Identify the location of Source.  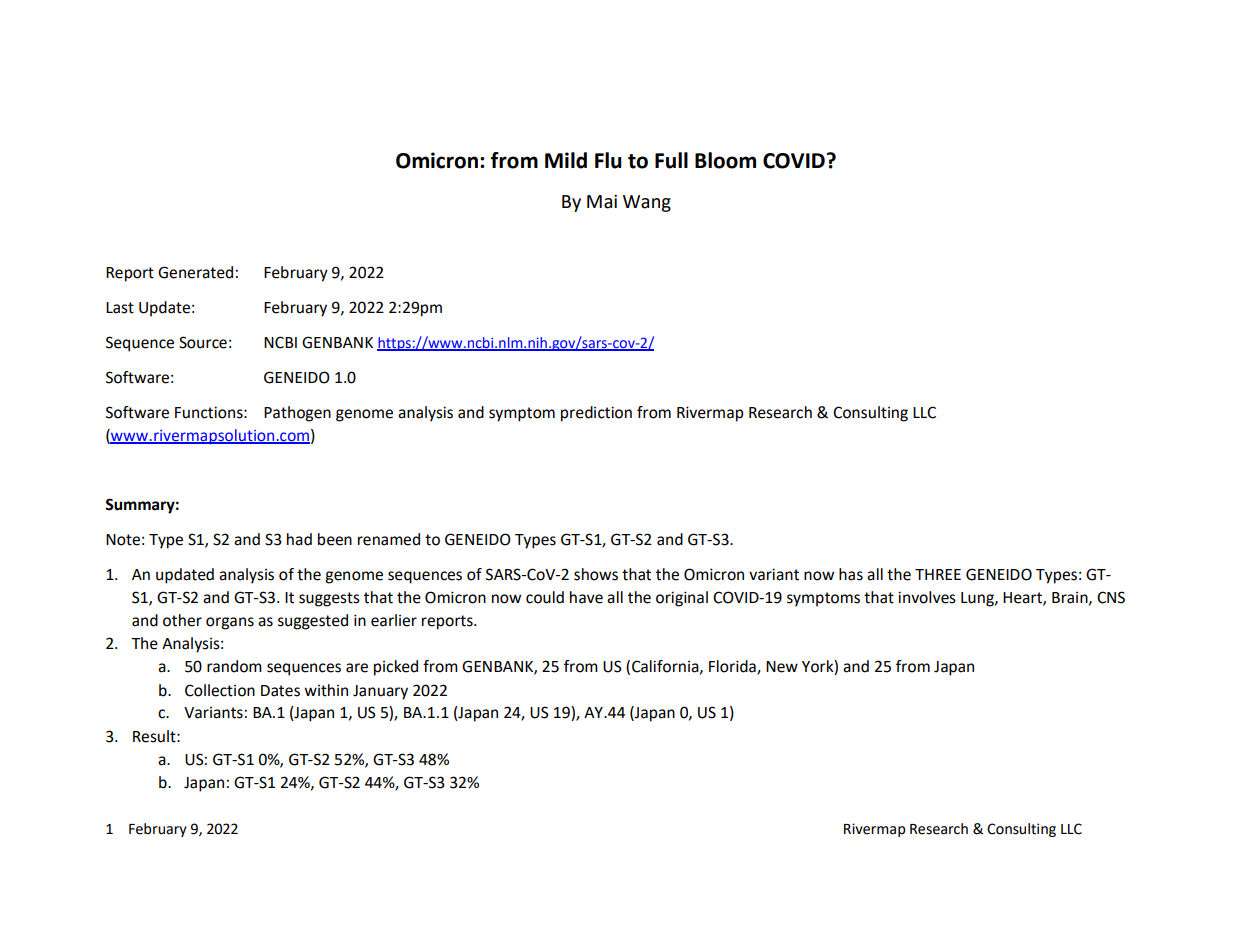
(203, 342).
